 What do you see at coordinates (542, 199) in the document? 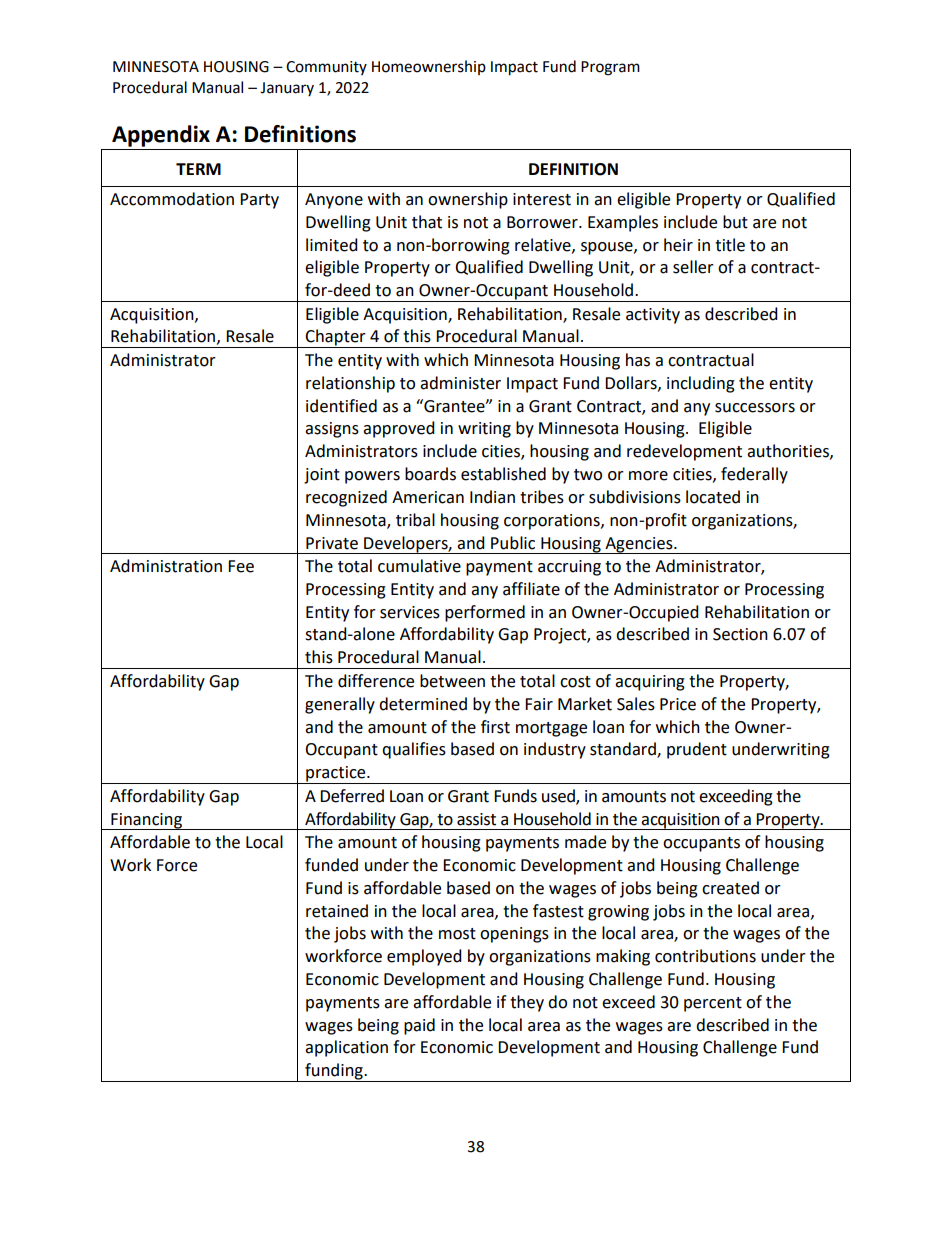
I see `interest` at bounding box center [542, 199].
